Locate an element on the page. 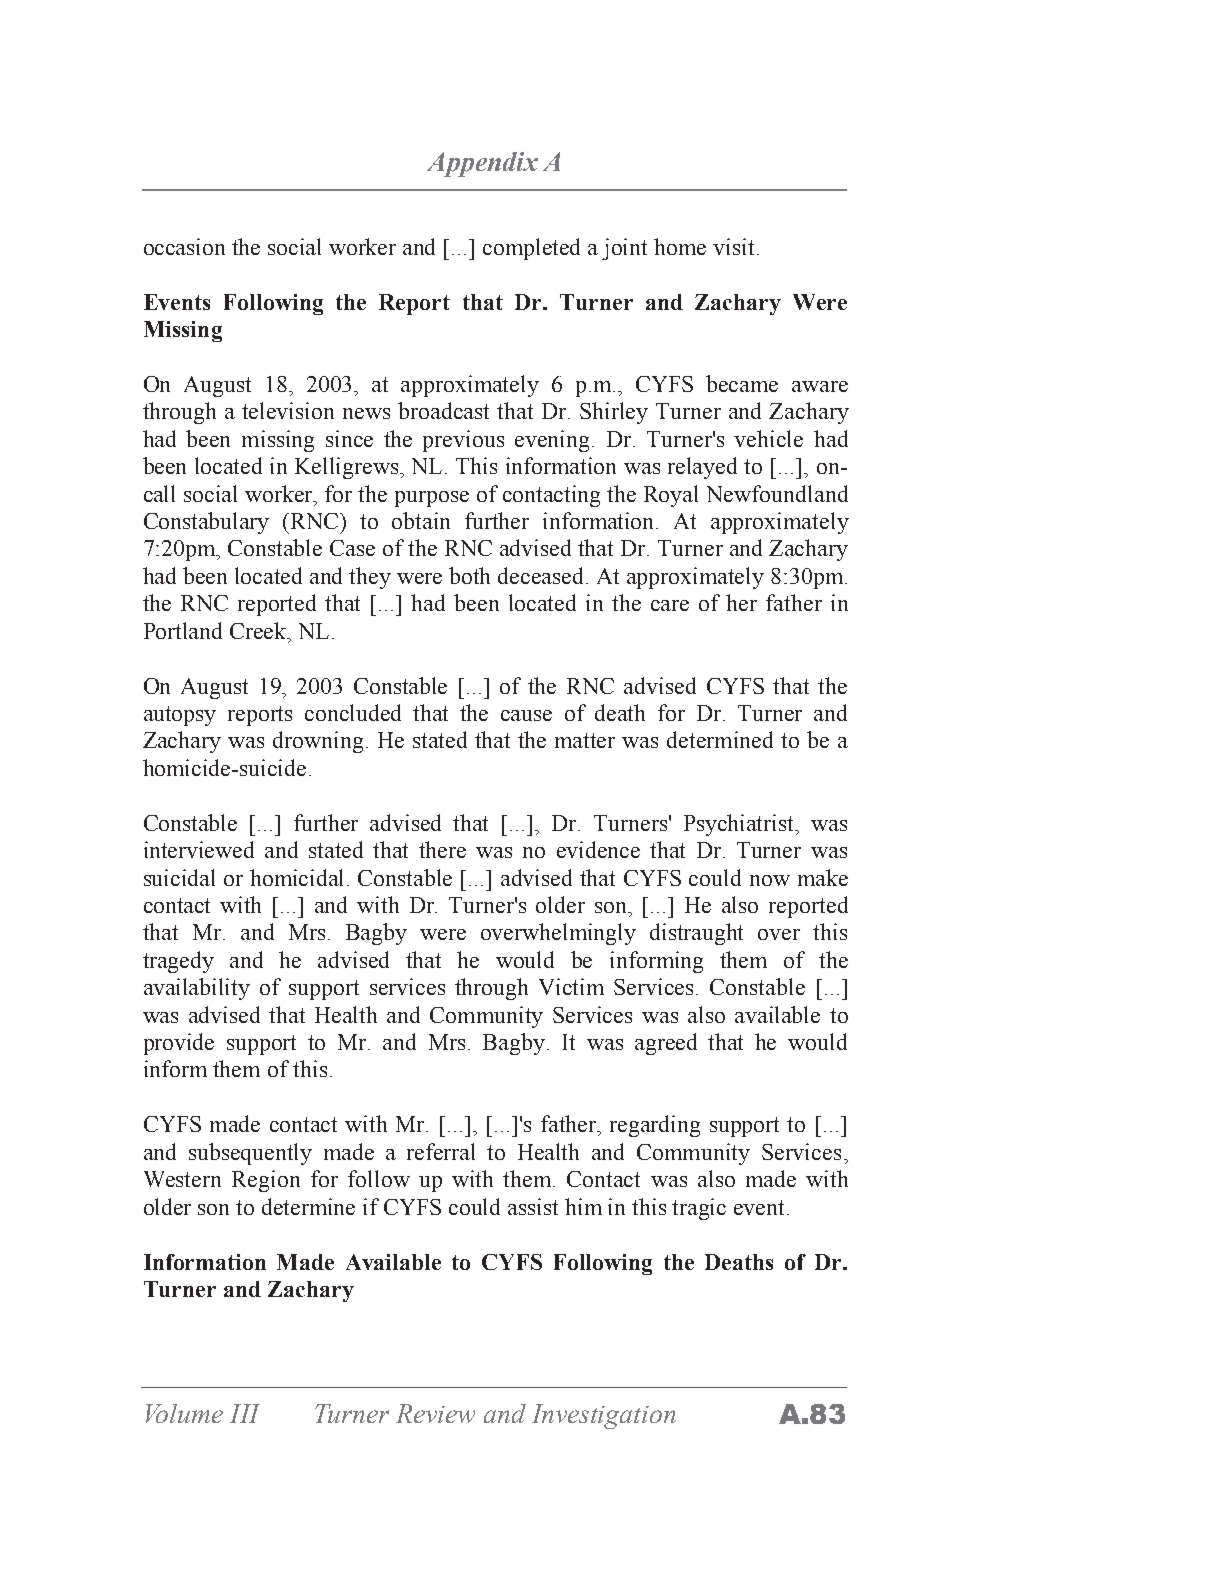 This document has height=1574, width=1216. Creek is located at coordinates (259, 630).
